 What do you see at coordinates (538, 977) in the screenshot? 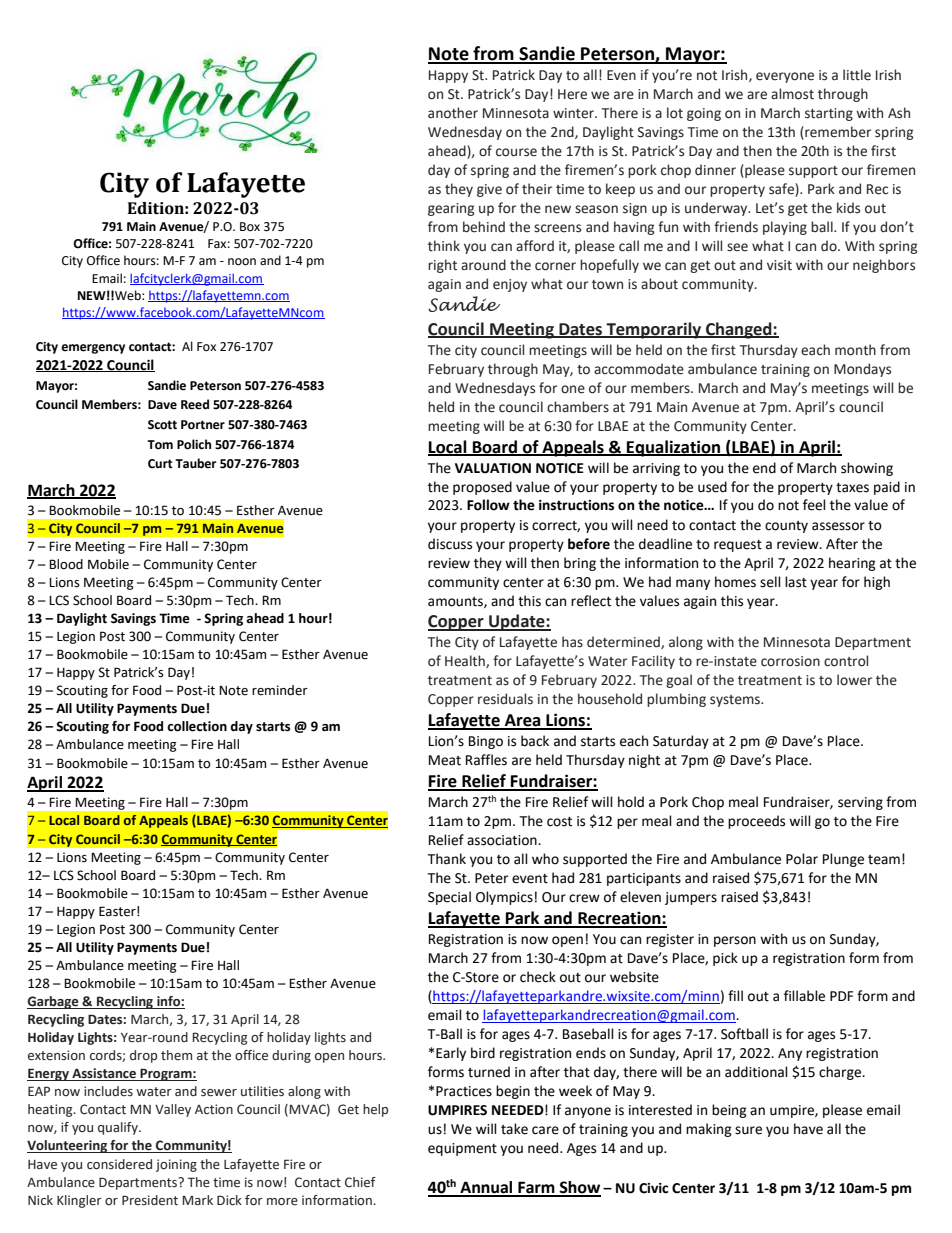
I see `check` at bounding box center [538, 977].
